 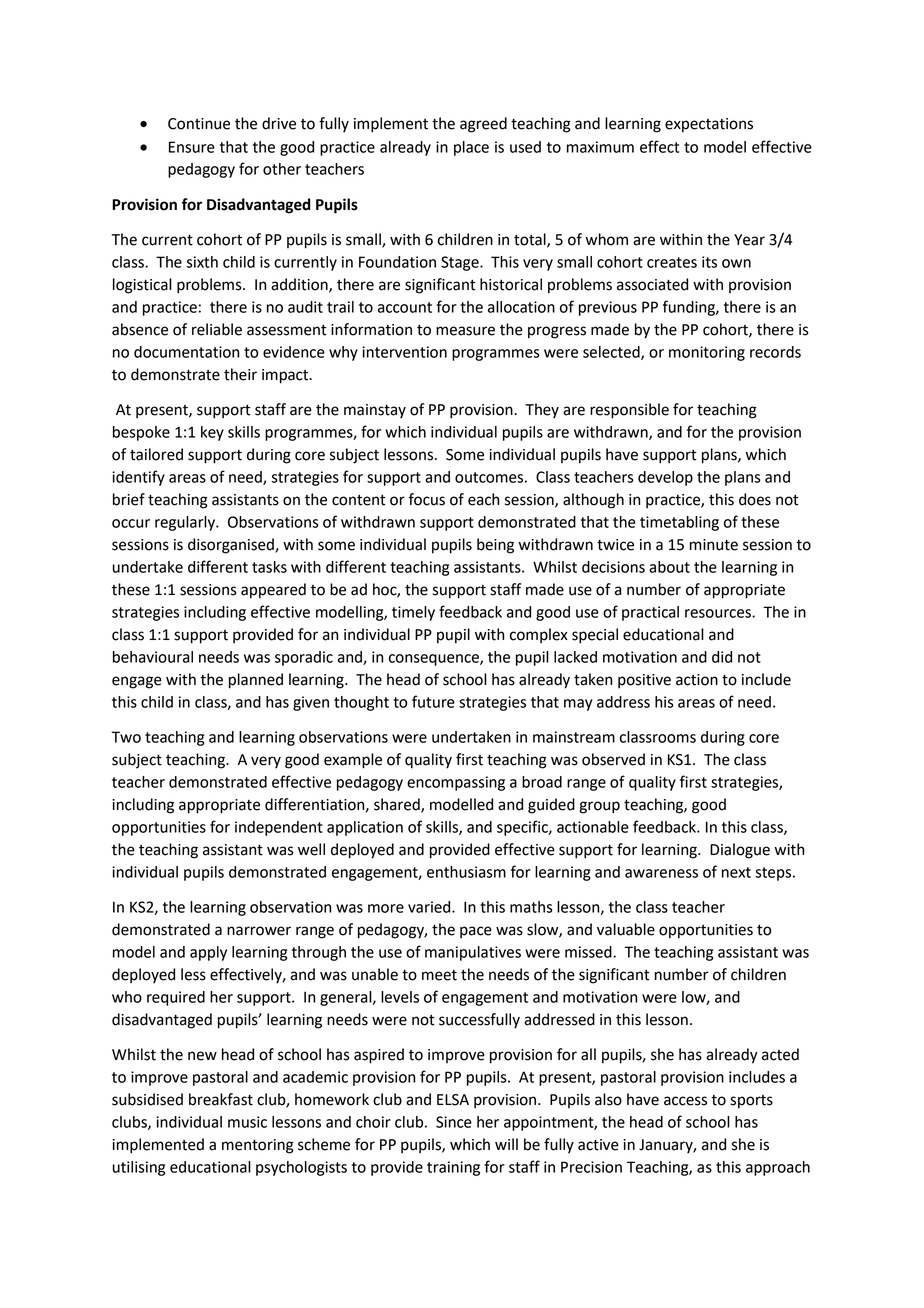 What do you see at coordinates (247, 1122) in the image?
I see `music` at bounding box center [247, 1122].
